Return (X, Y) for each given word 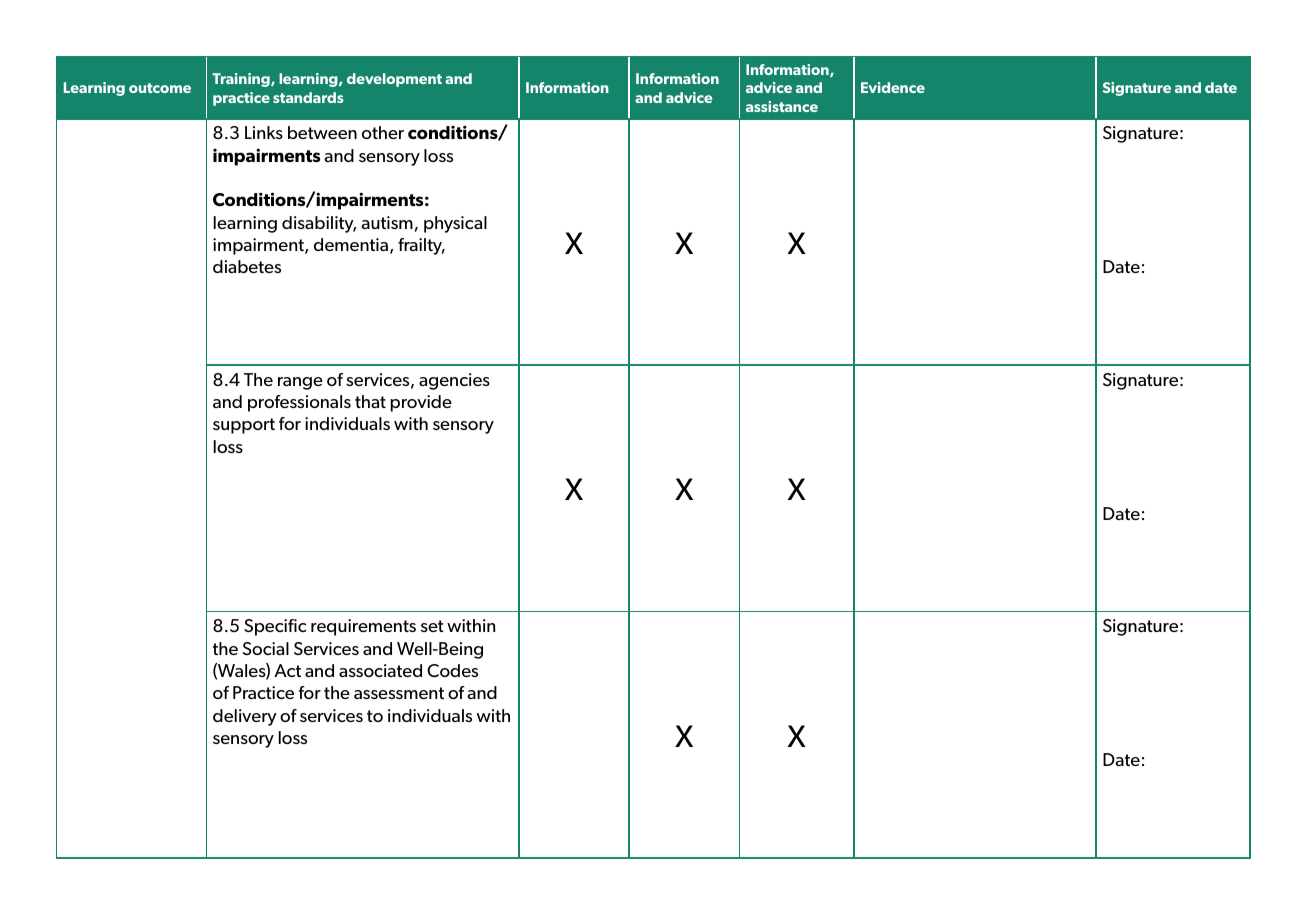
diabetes (247, 266)
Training (242, 80)
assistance (782, 106)
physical (455, 224)
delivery (245, 717)
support (244, 426)
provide (421, 403)
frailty (421, 246)
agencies (454, 381)
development (394, 80)
